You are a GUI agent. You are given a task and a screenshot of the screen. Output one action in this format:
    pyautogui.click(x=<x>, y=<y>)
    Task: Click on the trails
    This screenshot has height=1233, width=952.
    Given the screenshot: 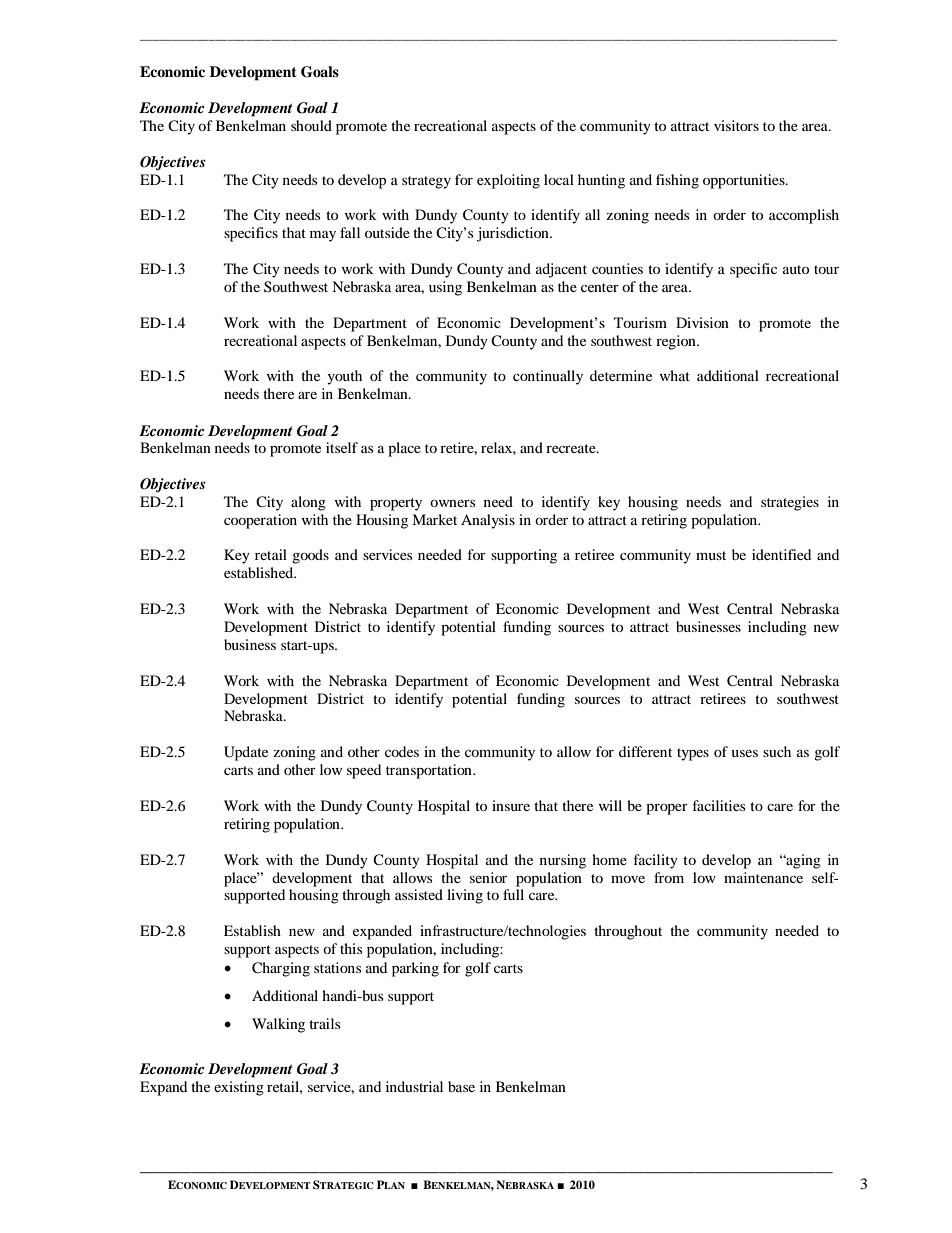 What is the action you would take?
    pyautogui.click(x=324, y=1023)
